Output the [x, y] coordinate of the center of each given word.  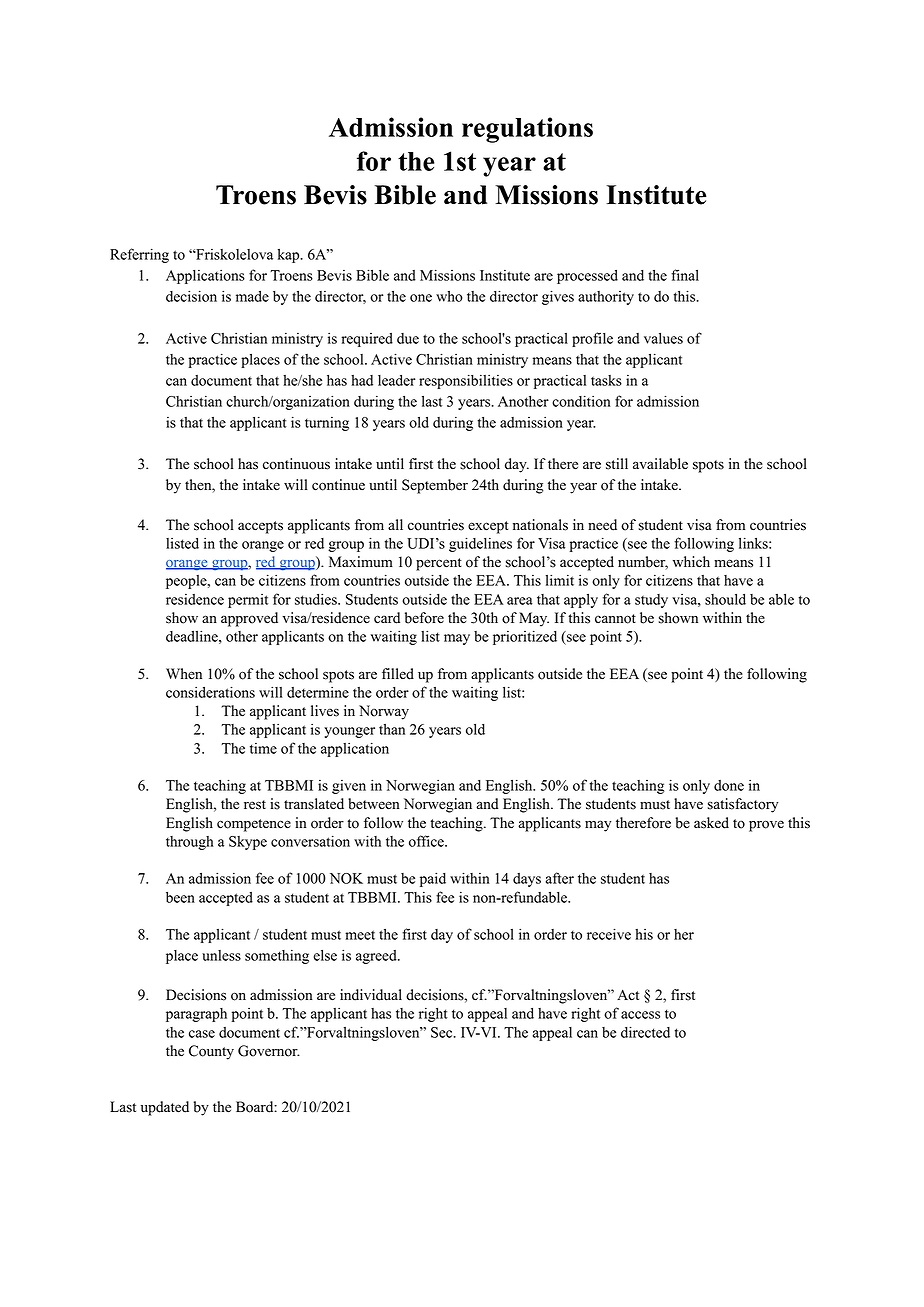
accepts [260, 527]
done [729, 785]
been [180, 897]
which [691, 562]
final [685, 275]
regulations [527, 130]
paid [433, 879]
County [211, 1052]
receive [609, 934]
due [408, 338]
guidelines [480, 544]
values [663, 338]
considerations [210, 692]
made [252, 296]
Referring [139, 255]
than [392, 729]
